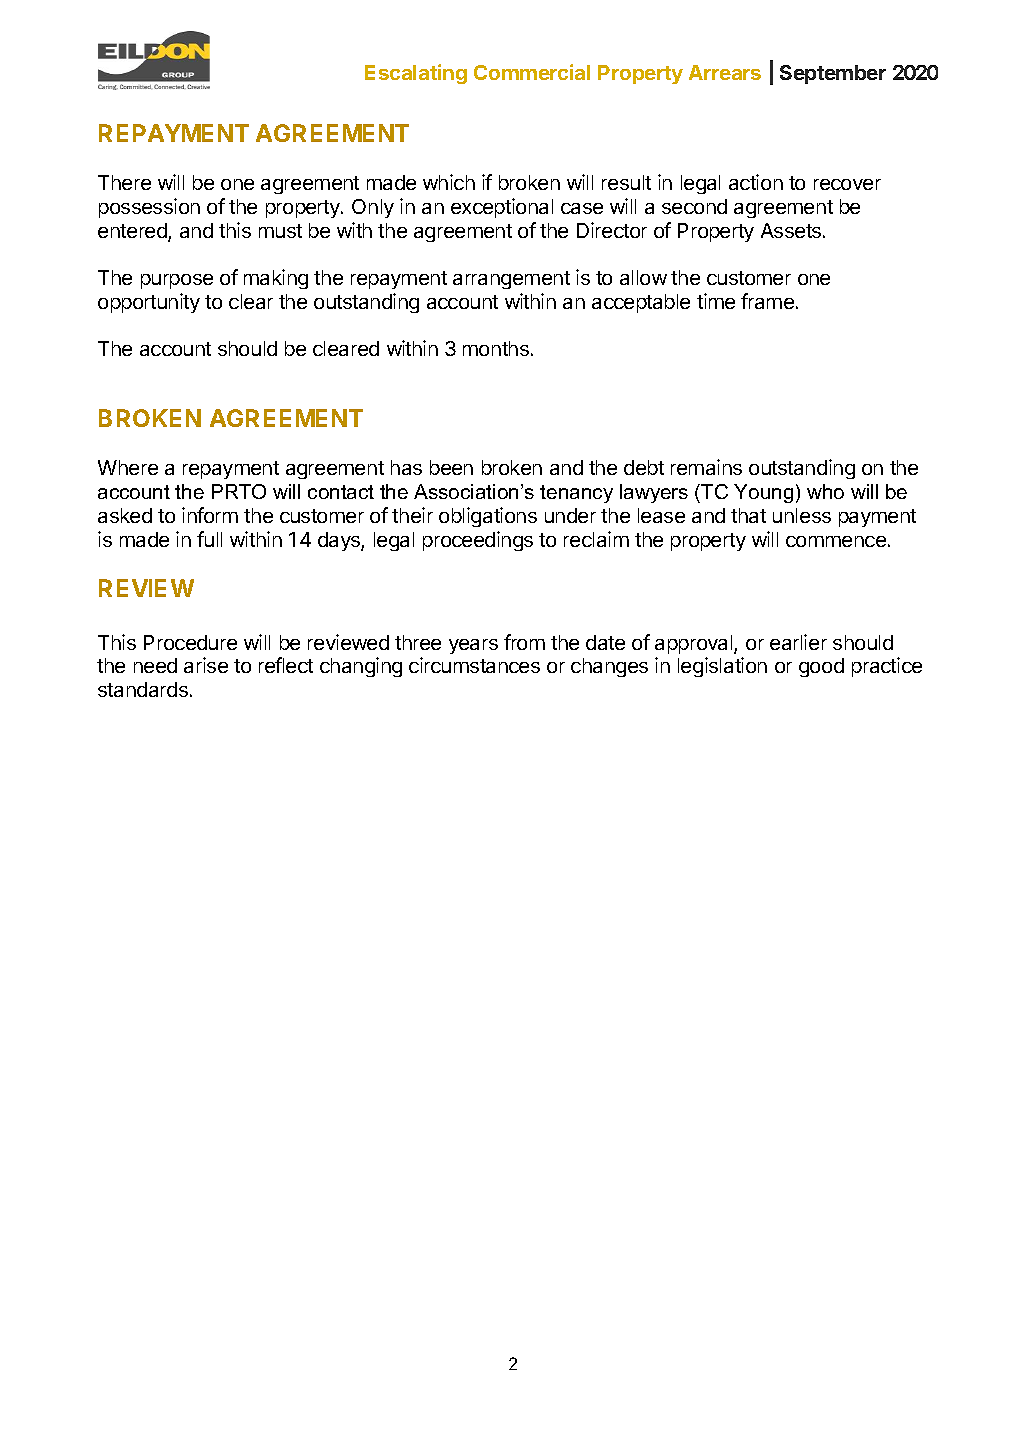 The height and width of the page is (1451, 1026). What do you see at coordinates (206, 665) in the page?
I see `arise` at bounding box center [206, 665].
